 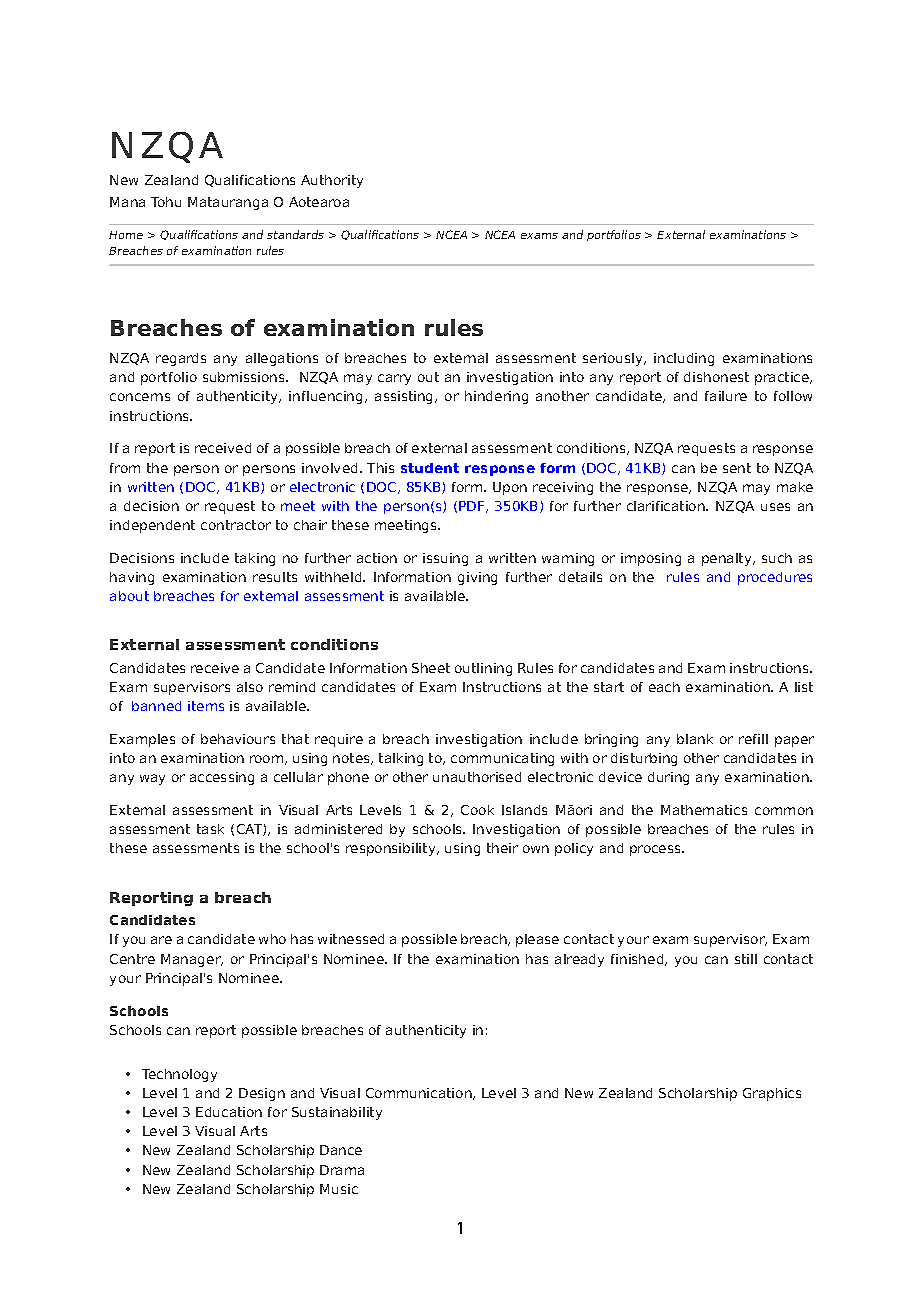 What do you see at coordinates (420, 1094) in the image?
I see `Communication` at bounding box center [420, 1094].
